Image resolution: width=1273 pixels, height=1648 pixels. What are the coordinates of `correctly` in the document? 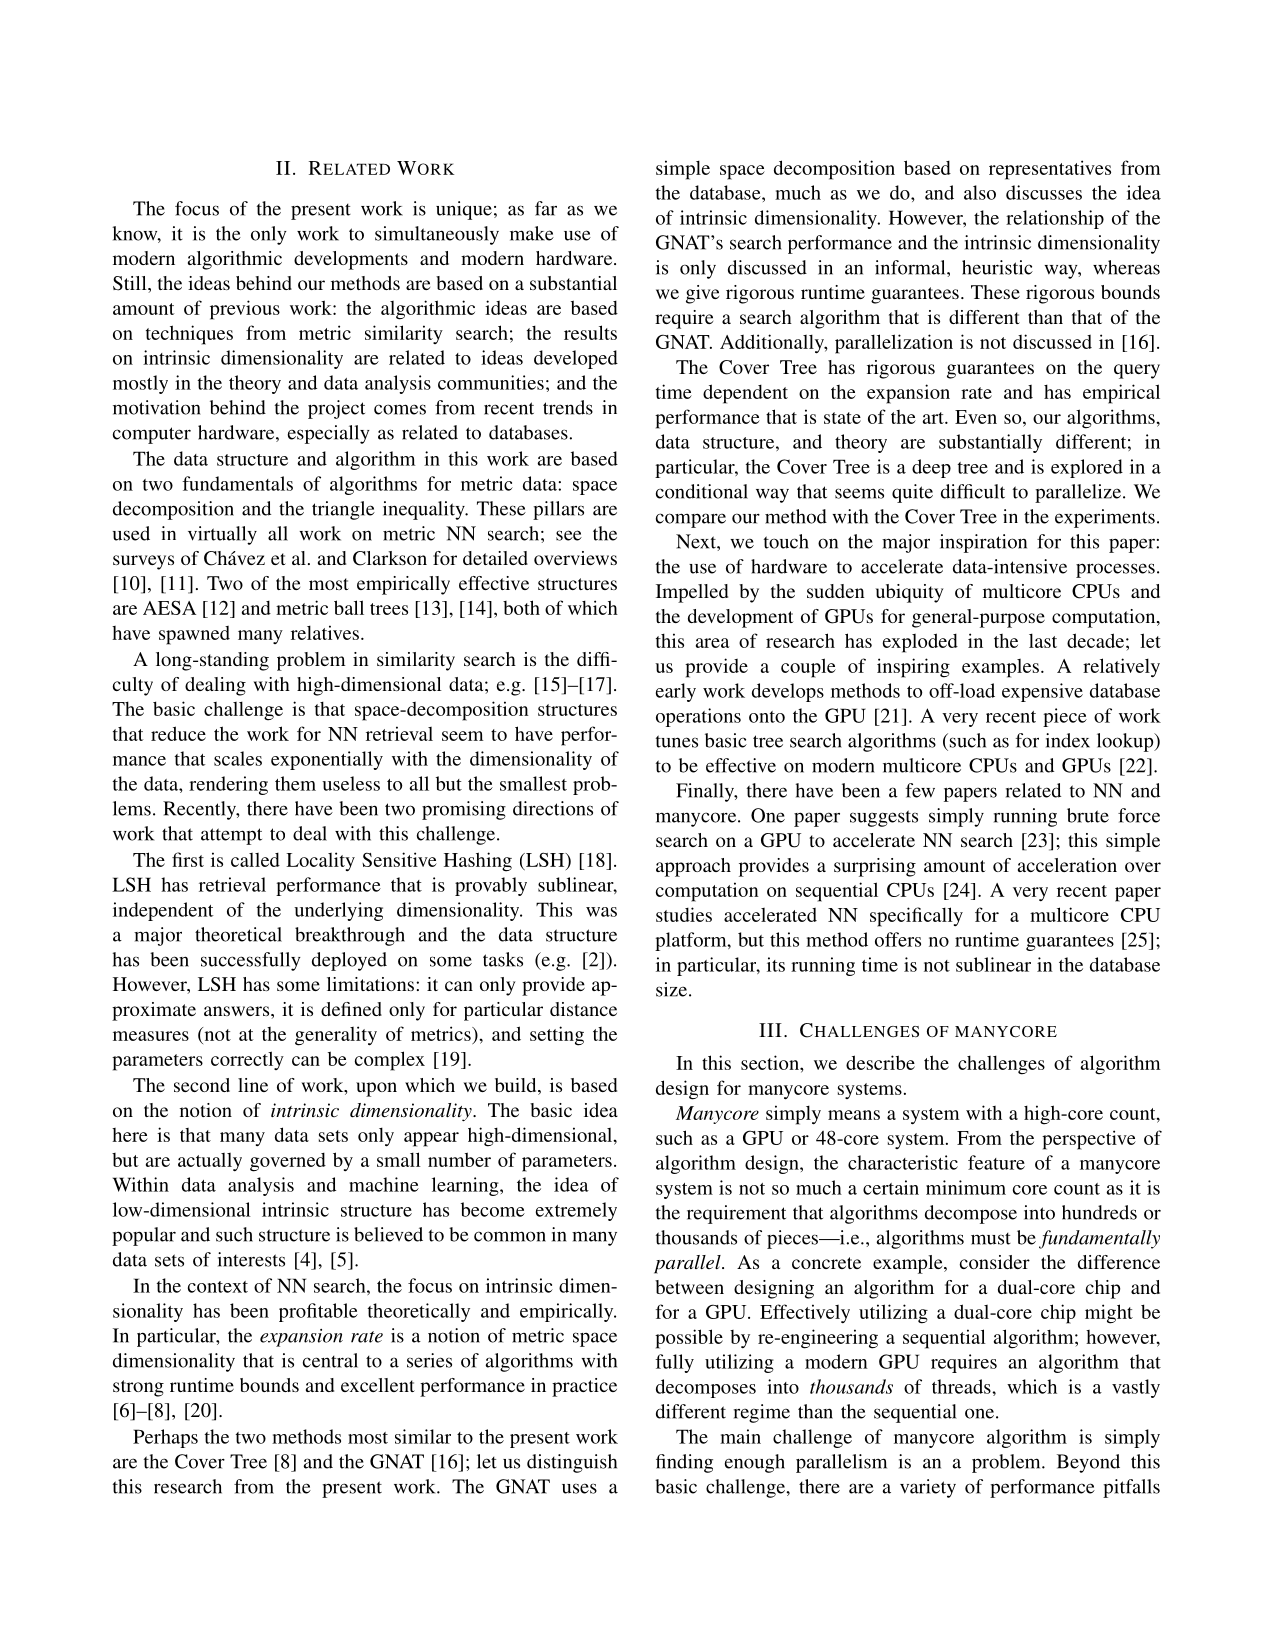 It's located at (247, 1060).
